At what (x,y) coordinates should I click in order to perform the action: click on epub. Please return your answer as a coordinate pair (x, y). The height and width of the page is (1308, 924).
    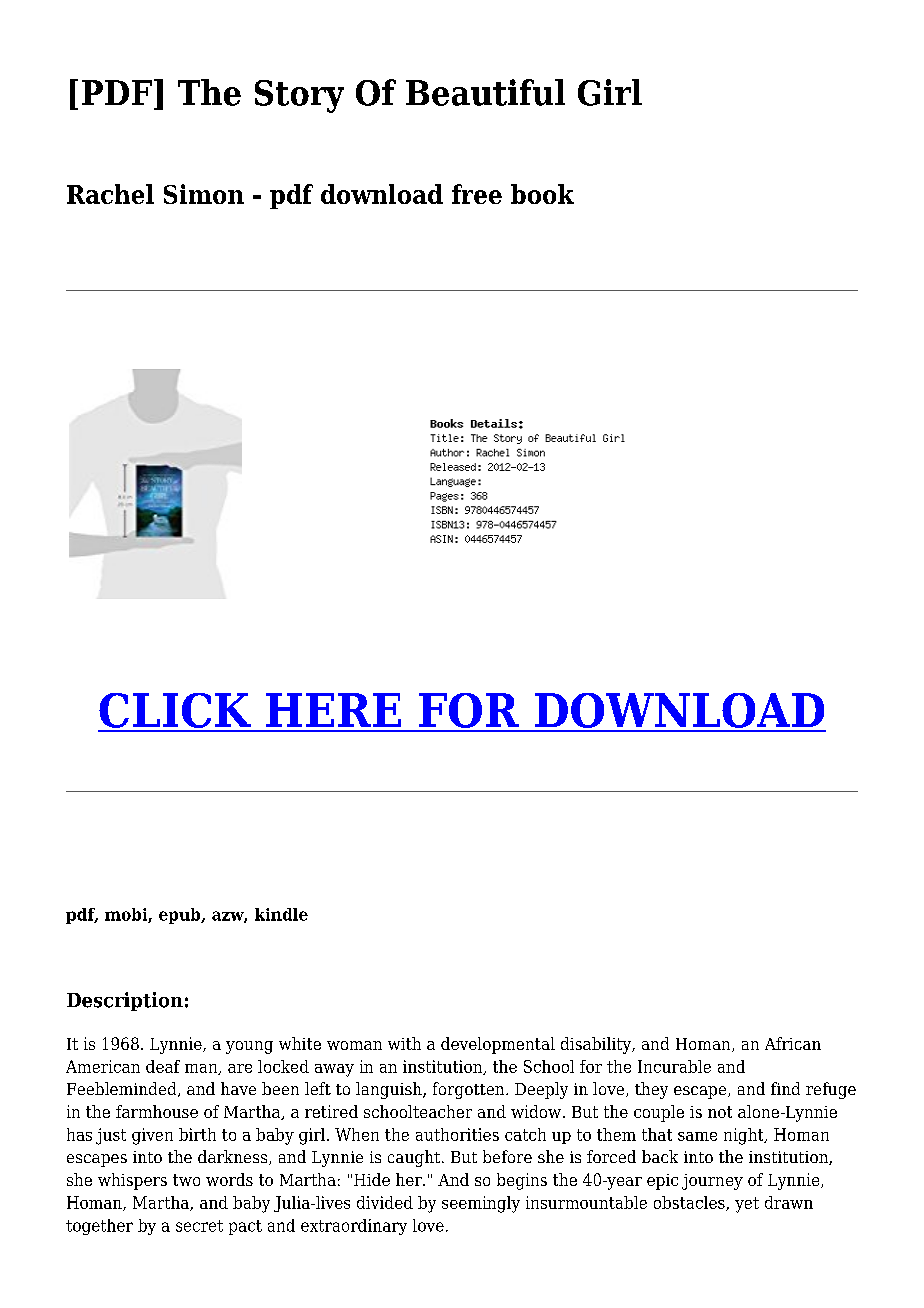
    Looking at the image, I should click on (181, 916).
